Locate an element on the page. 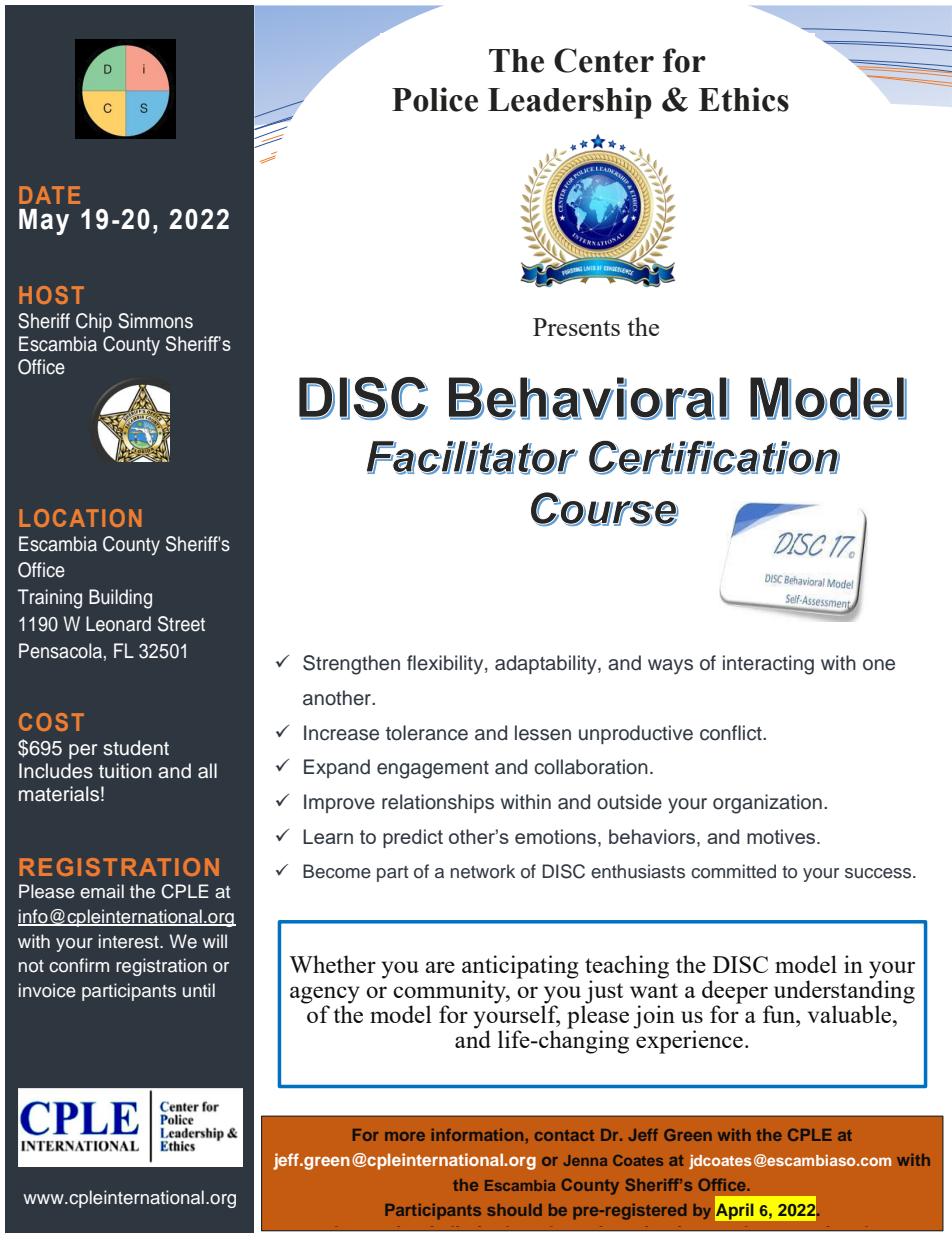 This document has height=1233, width=952. should is located at coordinates (515, 1210).
